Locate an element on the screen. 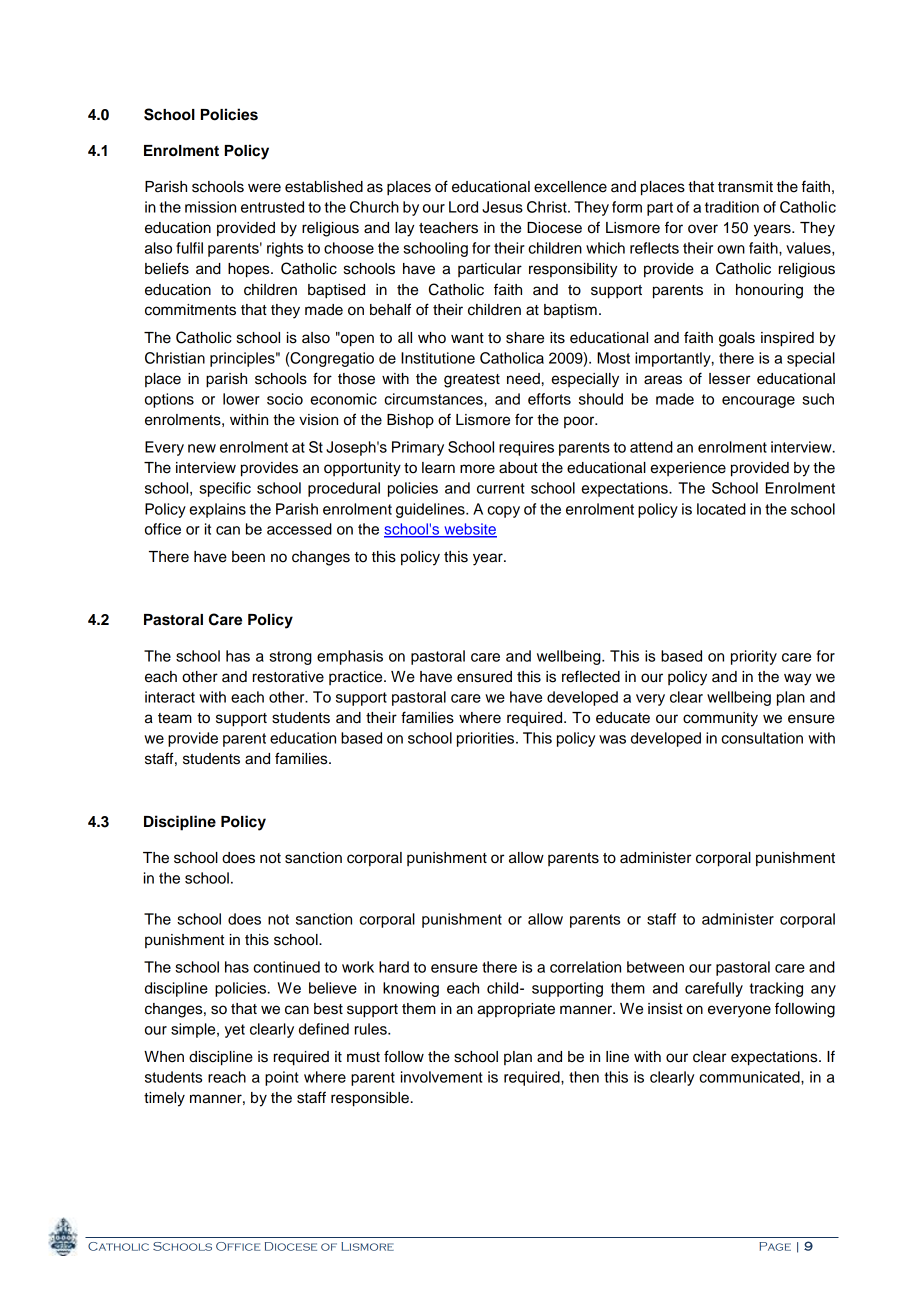 The height and width of the screenshot is (1308, 924). continued is located at coordinates (286, 967).
